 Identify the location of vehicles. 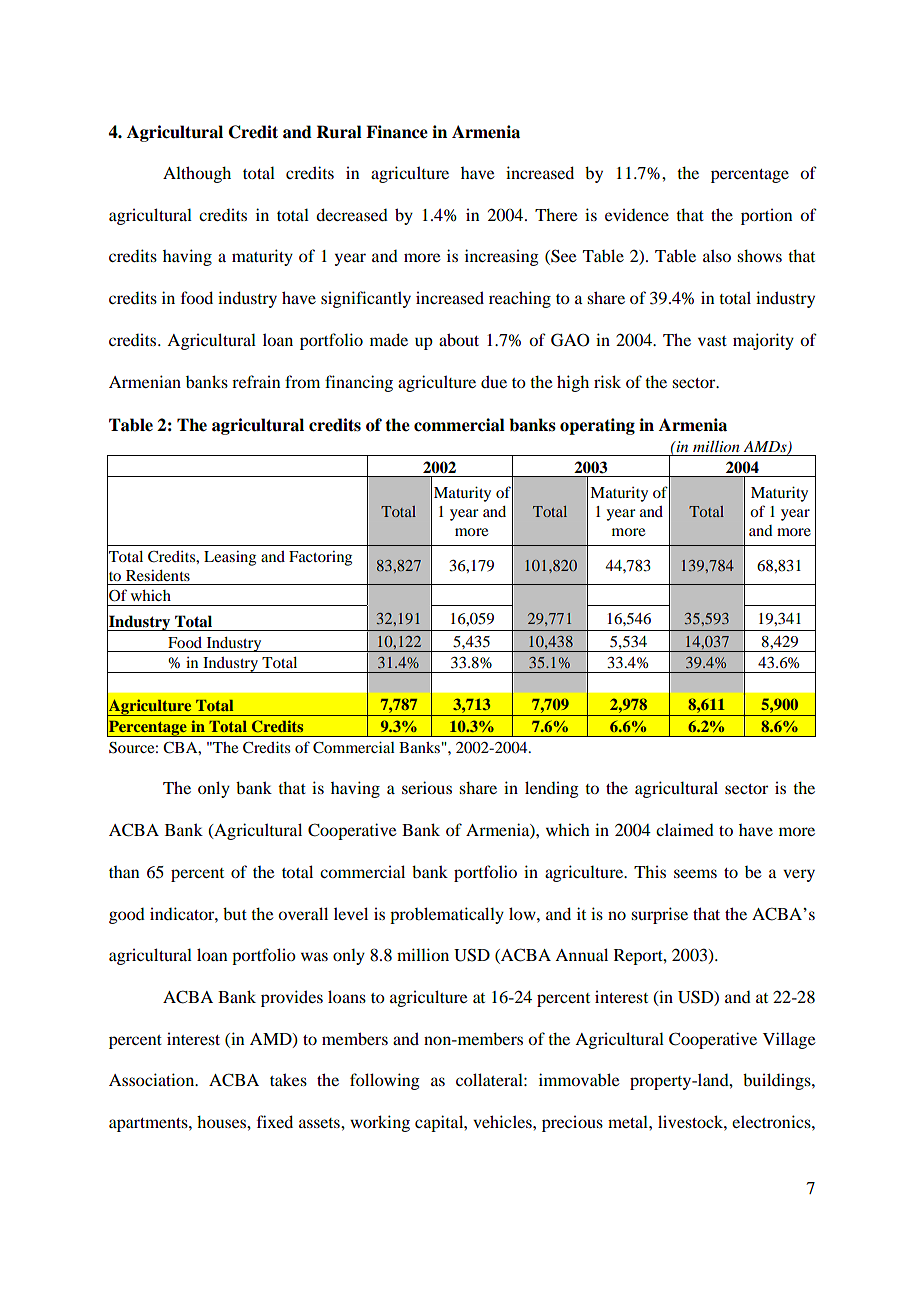
(503, 1121).
